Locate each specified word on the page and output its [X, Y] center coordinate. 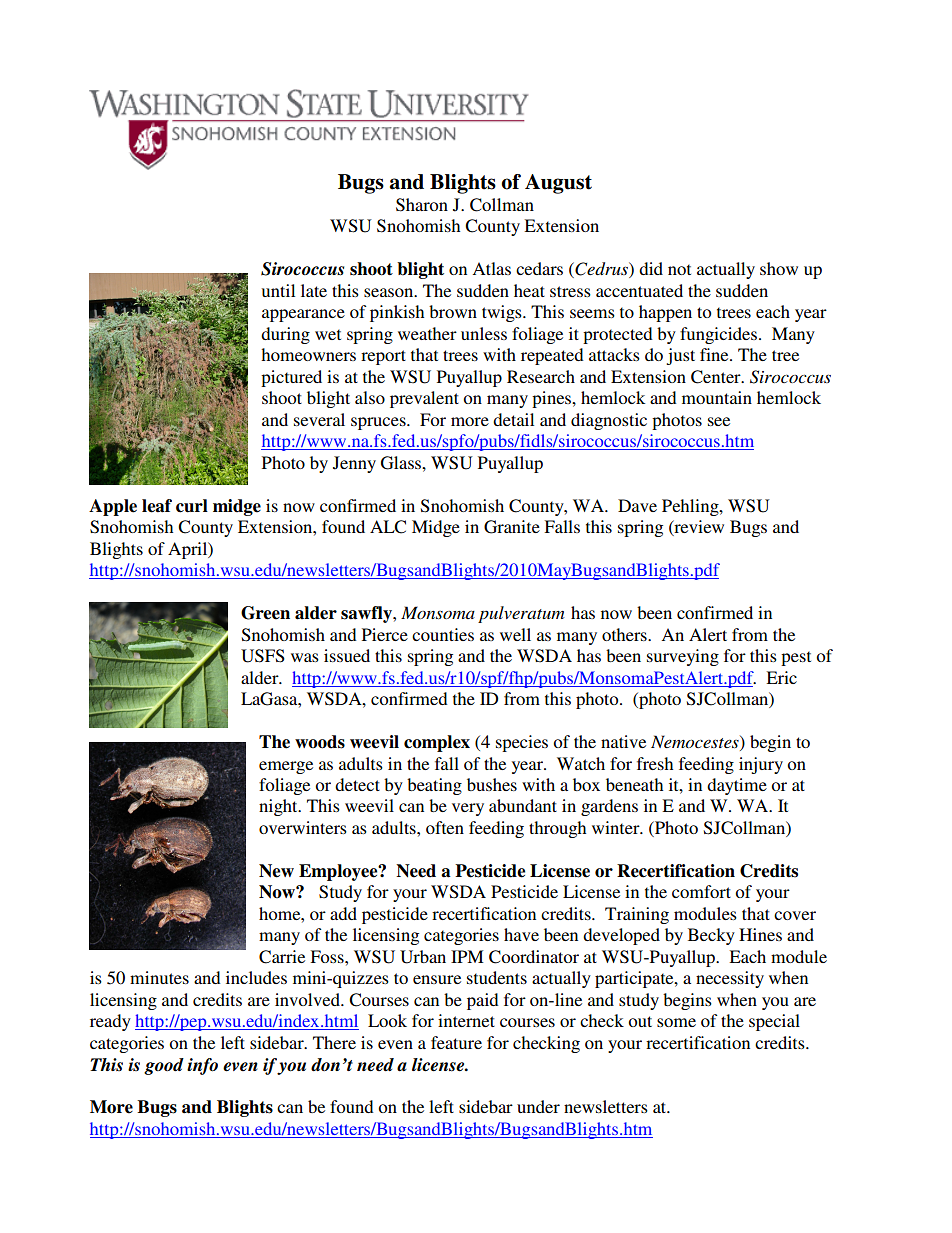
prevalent [424, 399]
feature [456, 1042]
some [676, 1022]
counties [443, 634]
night [279, 807]
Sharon [422, 205]
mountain [717, 397]
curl [192, 506]
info [202, 1066]
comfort [701, 891]
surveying [683, 657]
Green [265, 613]
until [278, 290]
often [445, 827]
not [679, 269]
